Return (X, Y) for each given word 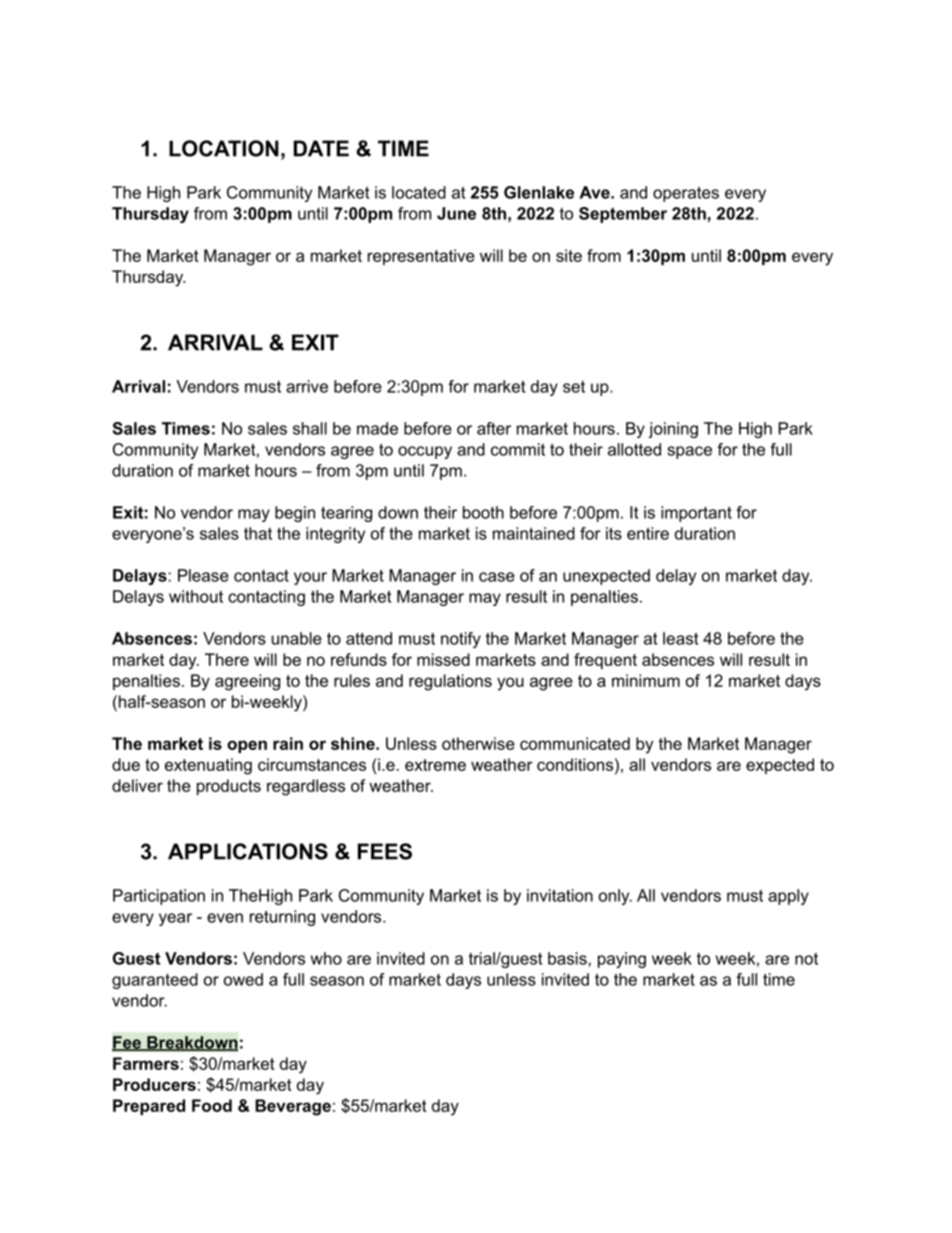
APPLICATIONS (248, 851)
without (196, 596)
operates (686, 194)
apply (788, 897)
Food (212, 1105)
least (680, 638)
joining (673, 430)
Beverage (293, 1107)
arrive (307, 386)
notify (461, 640)
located (419, 192)
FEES (385, 851)
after (494, 428)
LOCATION (224, 148)
